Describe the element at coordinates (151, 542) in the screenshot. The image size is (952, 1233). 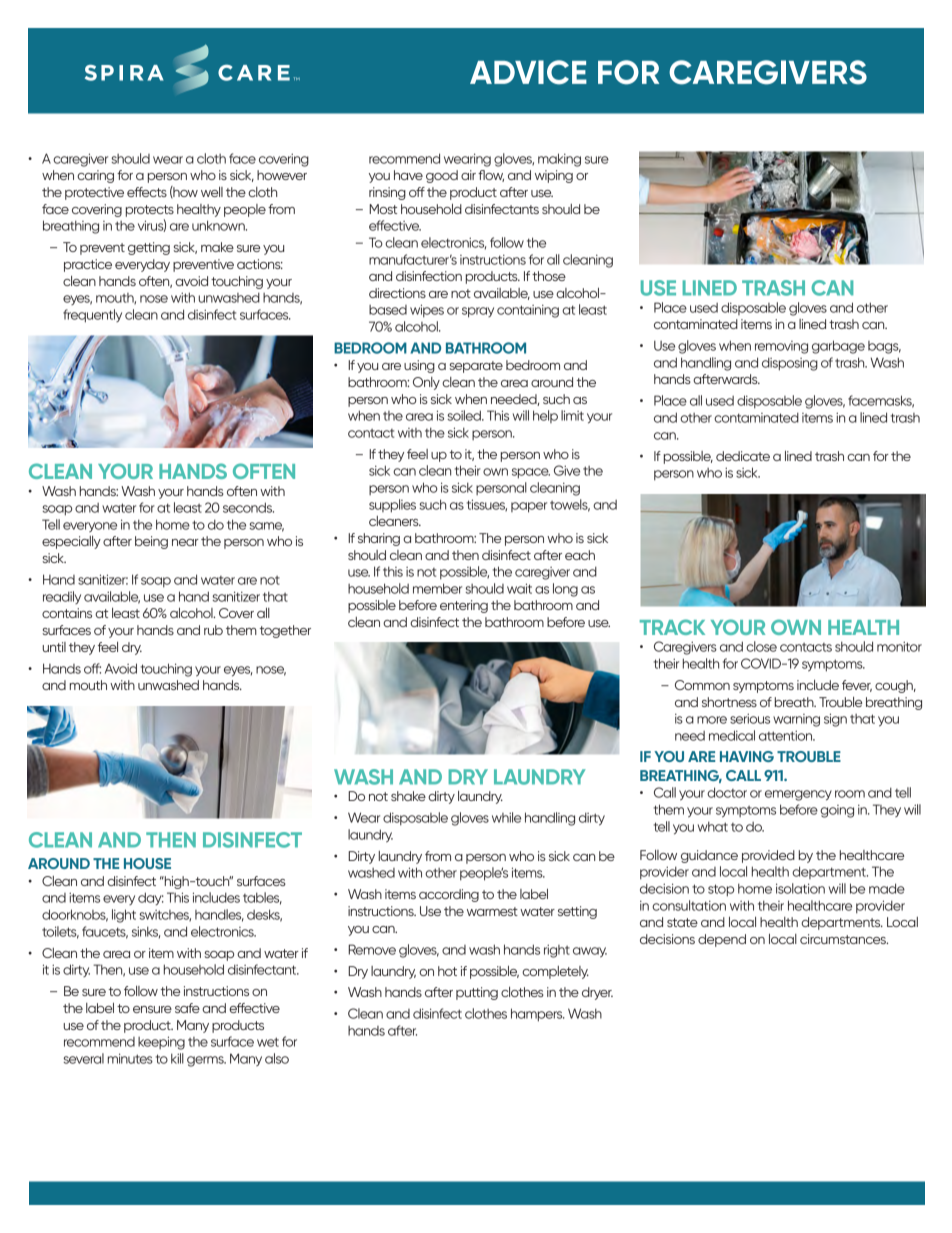
I see `being` at that location.
